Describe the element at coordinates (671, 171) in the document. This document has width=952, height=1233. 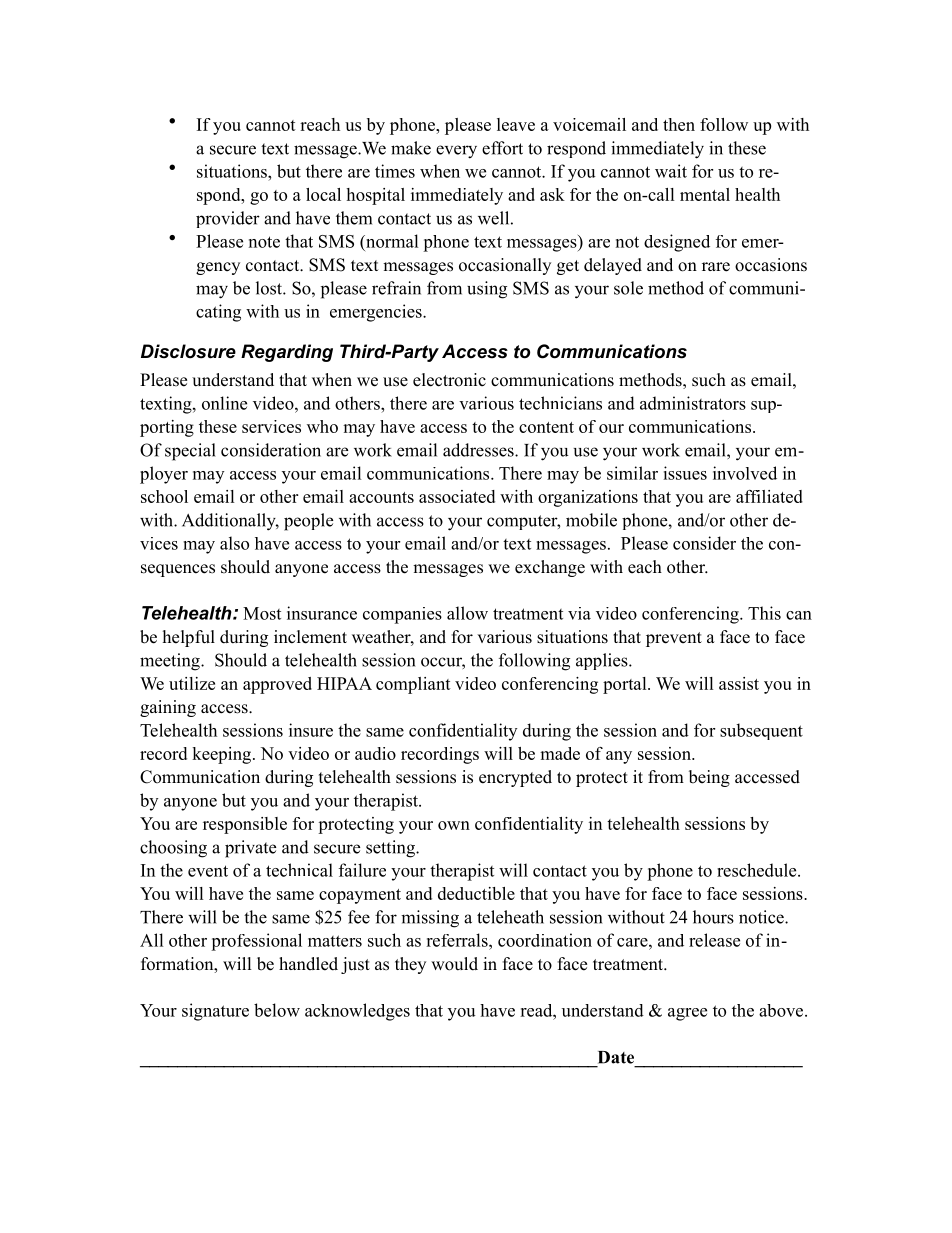
I see `wait` at that location.
